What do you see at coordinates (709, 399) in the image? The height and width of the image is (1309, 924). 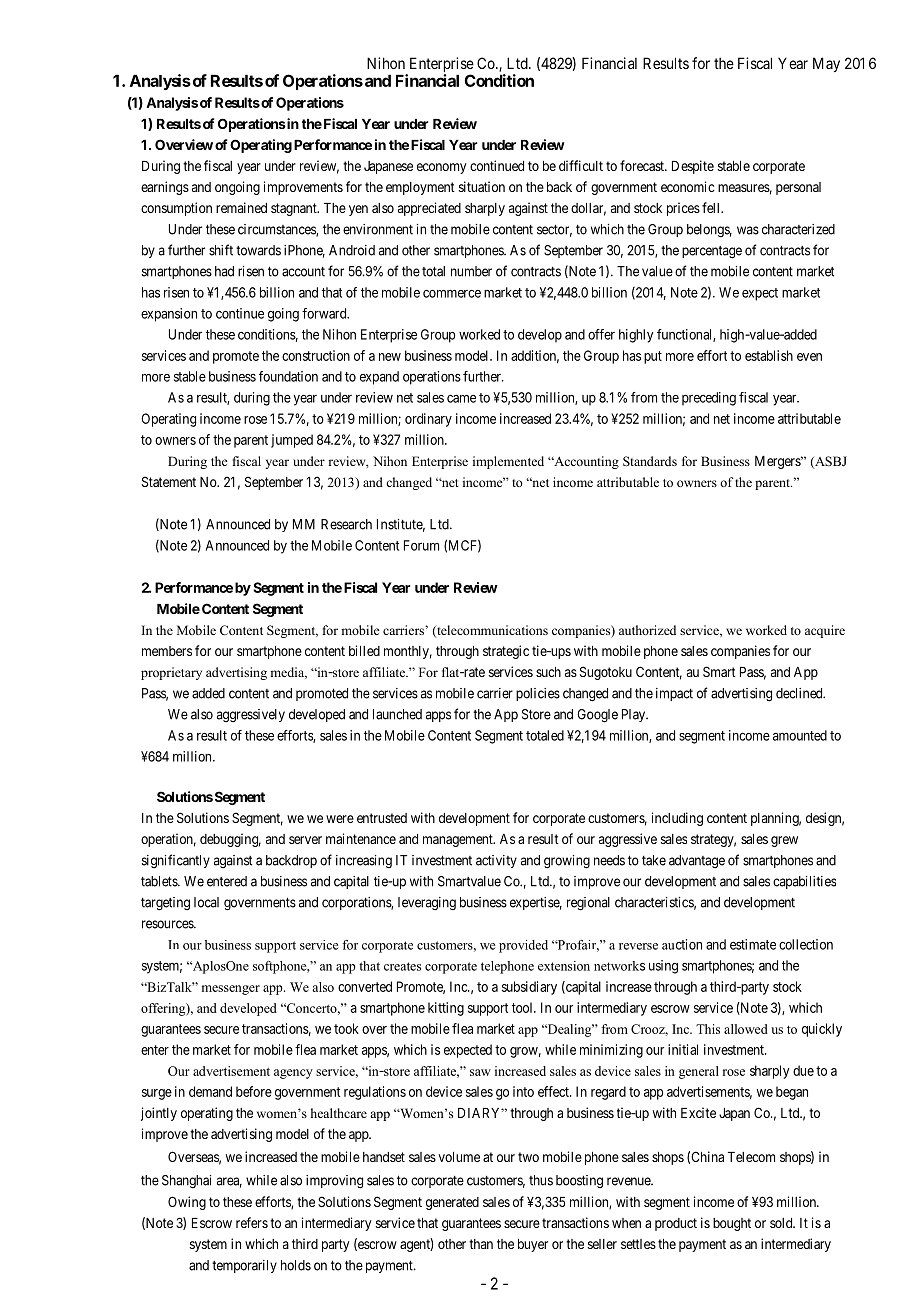 I see `preceding` at bounding box center [709, 399].
